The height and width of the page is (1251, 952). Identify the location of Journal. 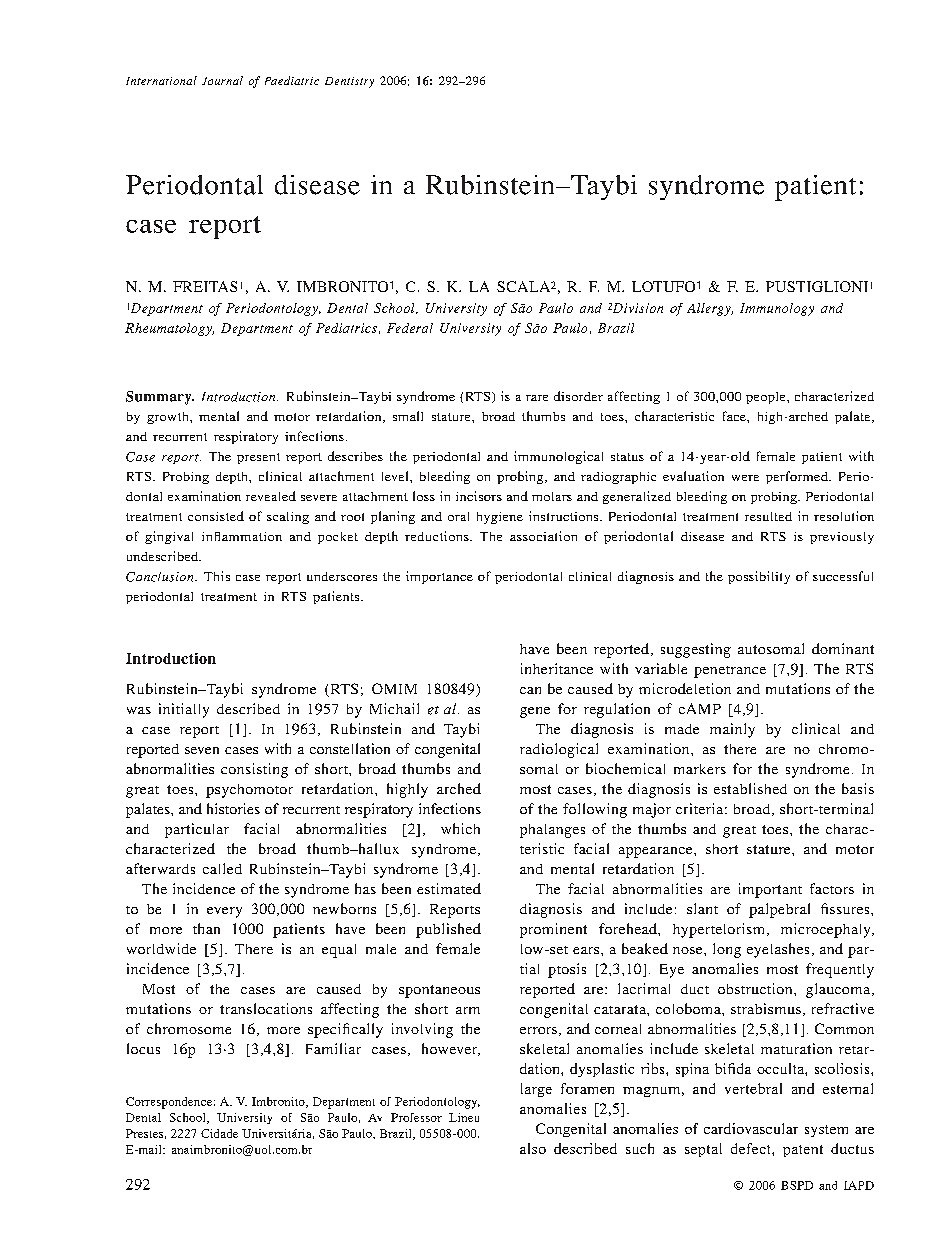
(222, 80).
